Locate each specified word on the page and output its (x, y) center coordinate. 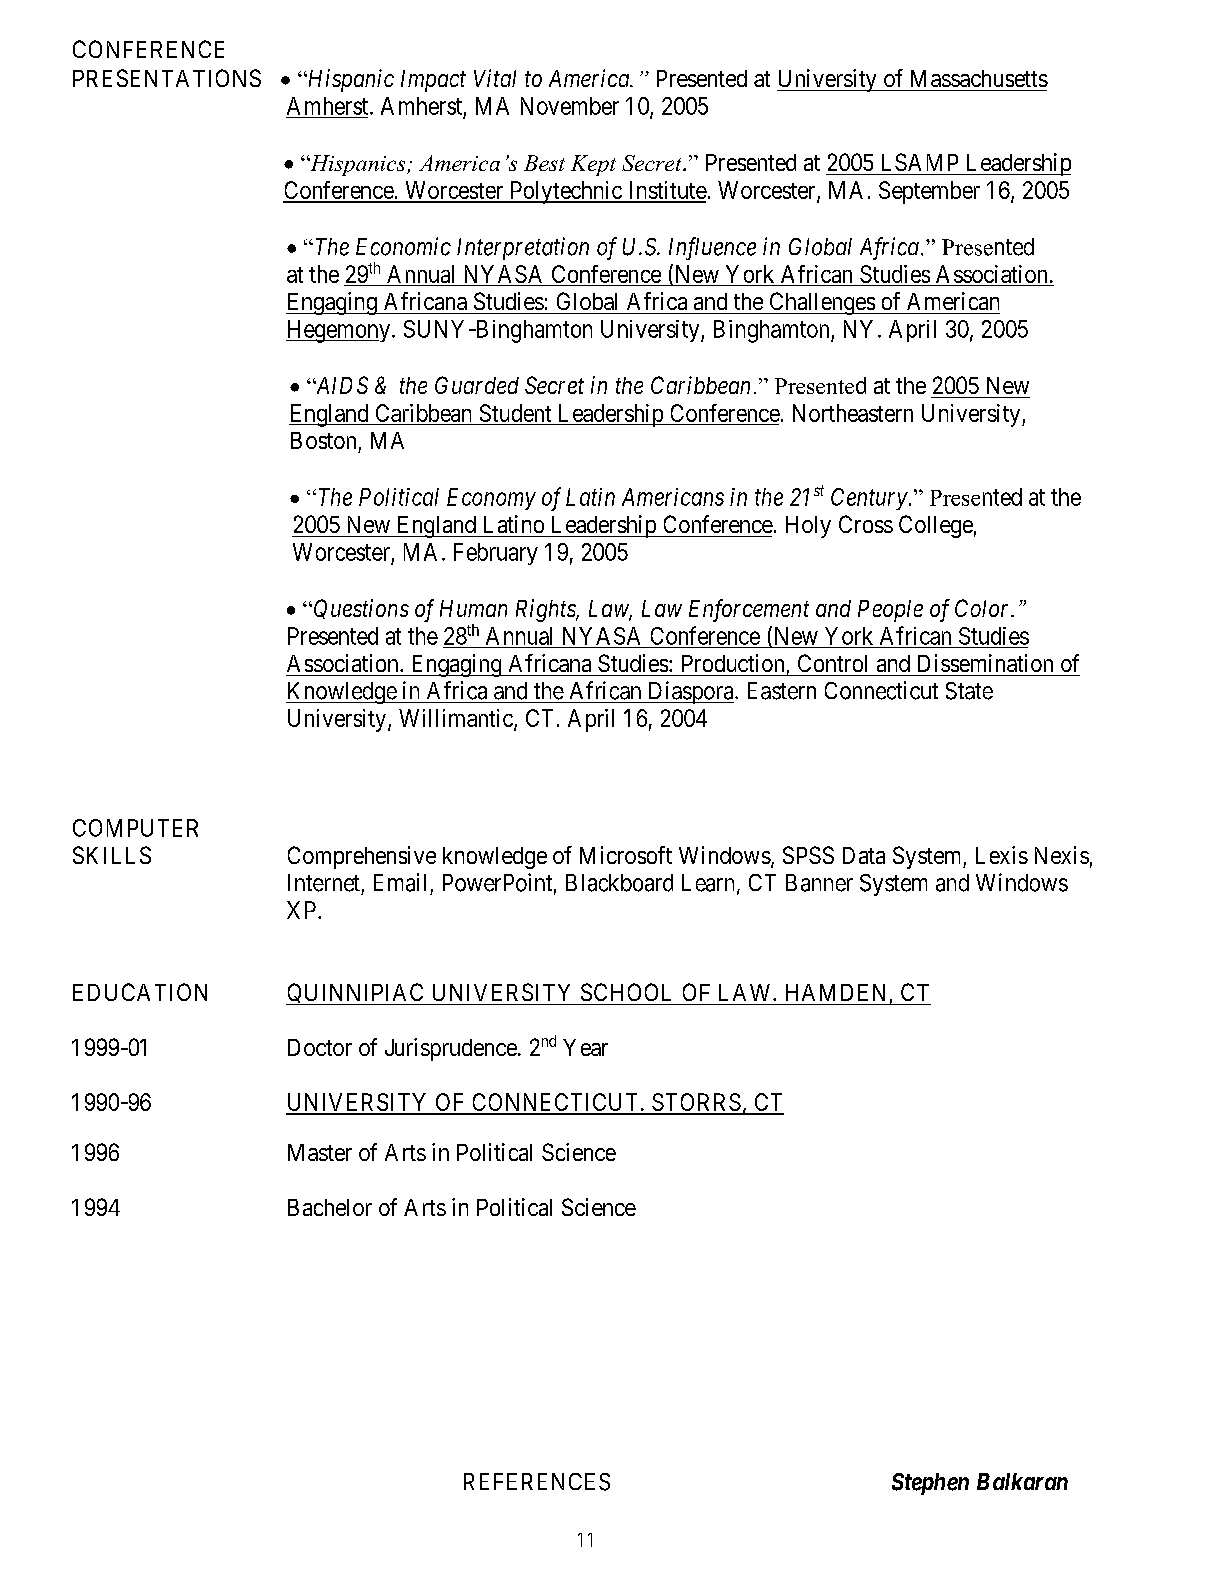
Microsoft (626, 855)
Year (585, 1047)
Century (869, 499)
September (929, 192)
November (570, 106)
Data (864, 855)
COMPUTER (135, 828)
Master (320, 1152)
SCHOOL (626, 992)
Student (515, 413)
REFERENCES (537, 1482)
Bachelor (330, 1207)
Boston (323, 440)
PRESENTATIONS (167, 78)
